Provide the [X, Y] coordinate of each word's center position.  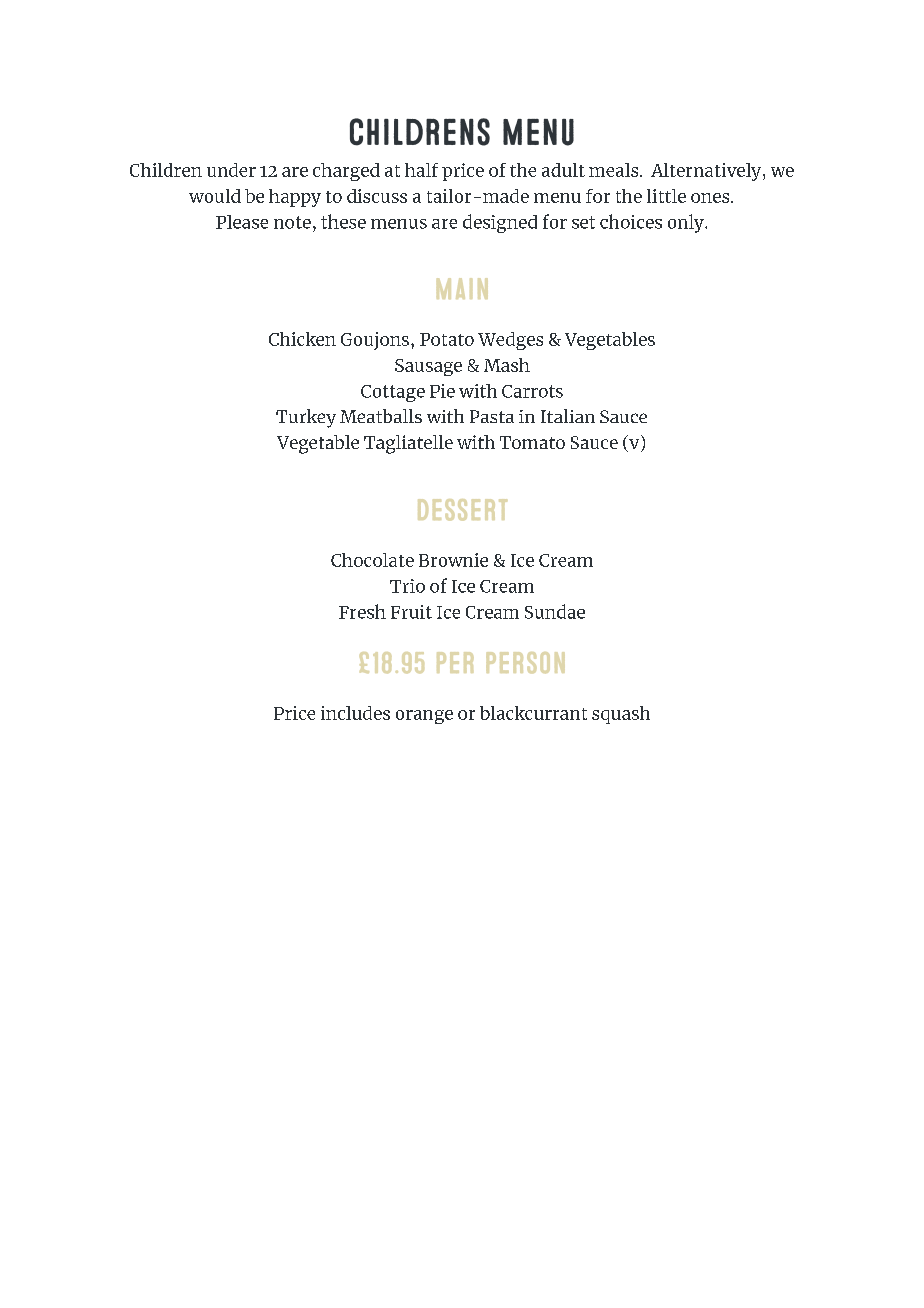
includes [355, 713]
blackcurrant [533, 713]
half [421, 170]
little [666, 196]
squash [621, 715]
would [215, 196]
